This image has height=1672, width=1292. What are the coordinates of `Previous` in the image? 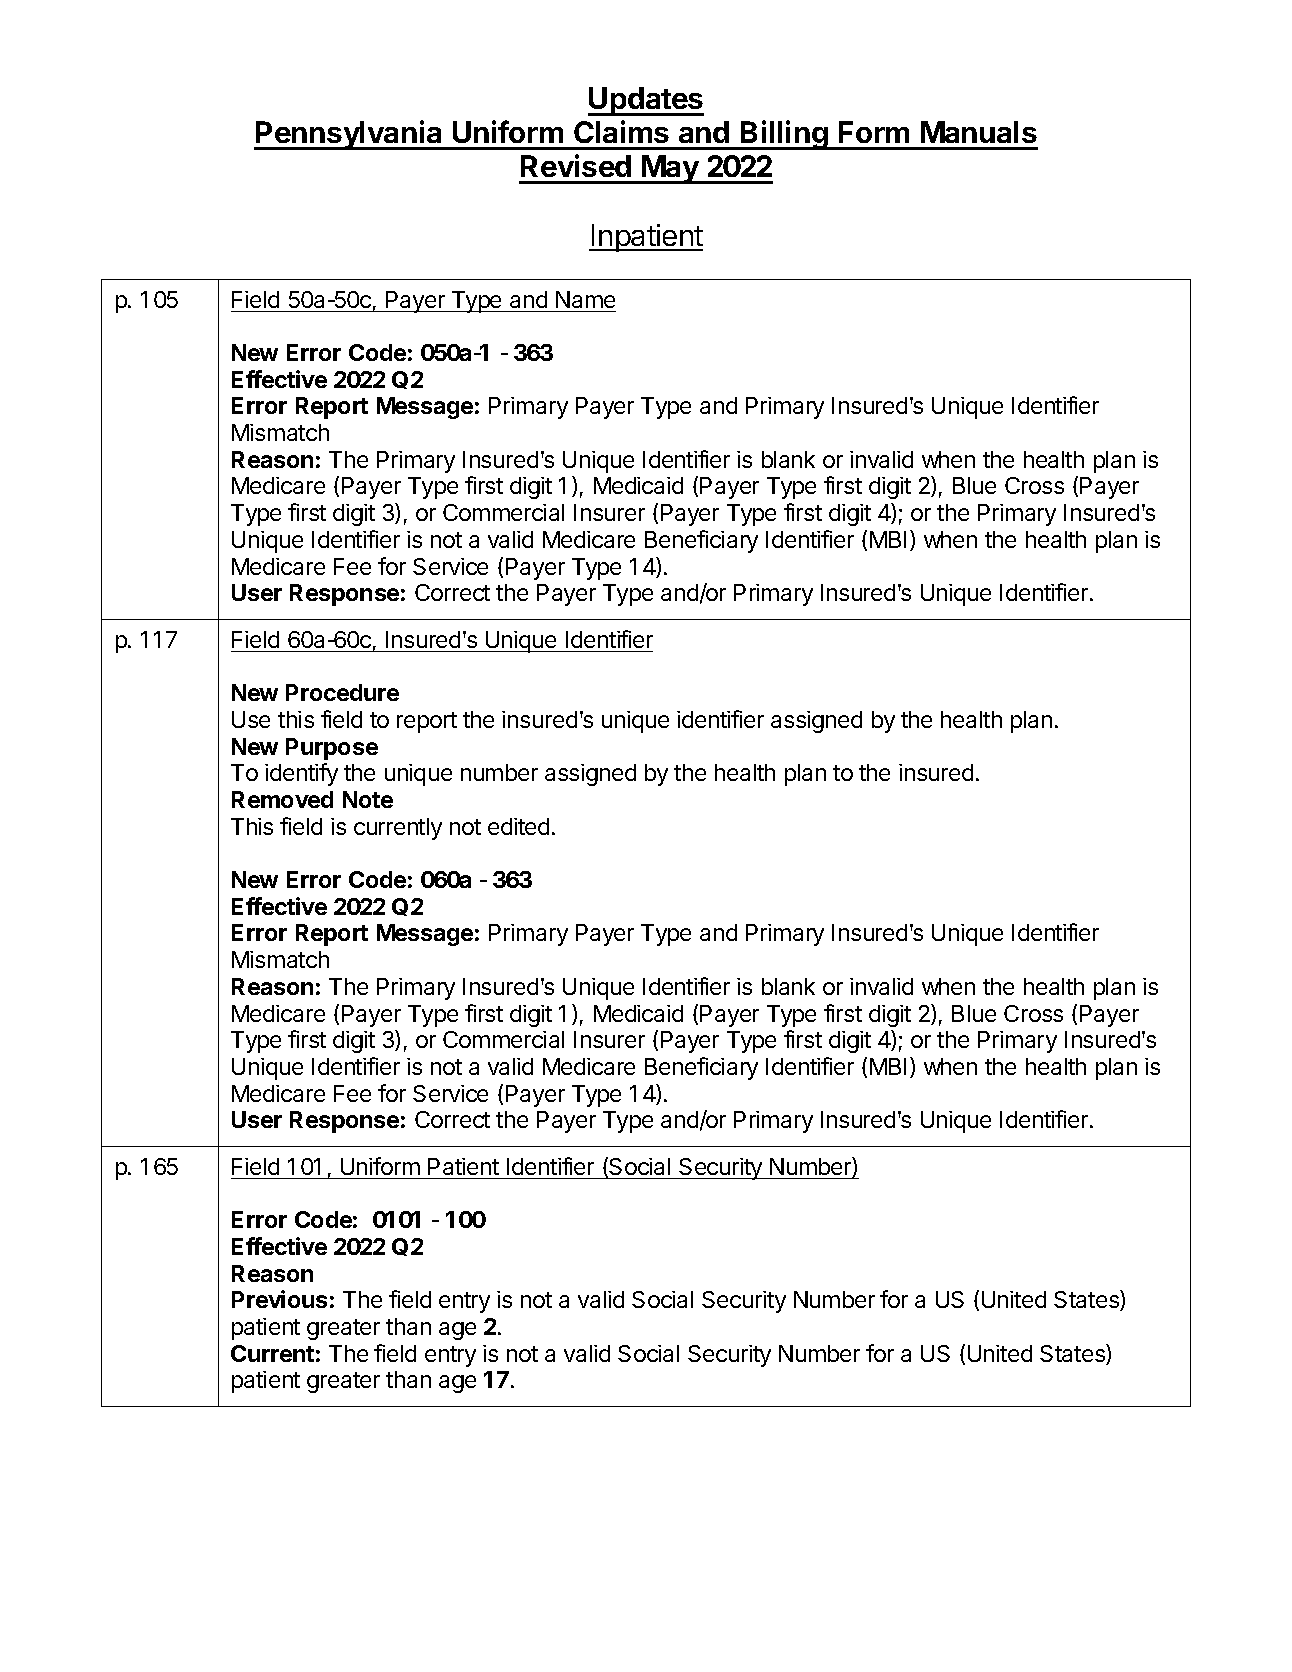 It's located at (279, 1299).
